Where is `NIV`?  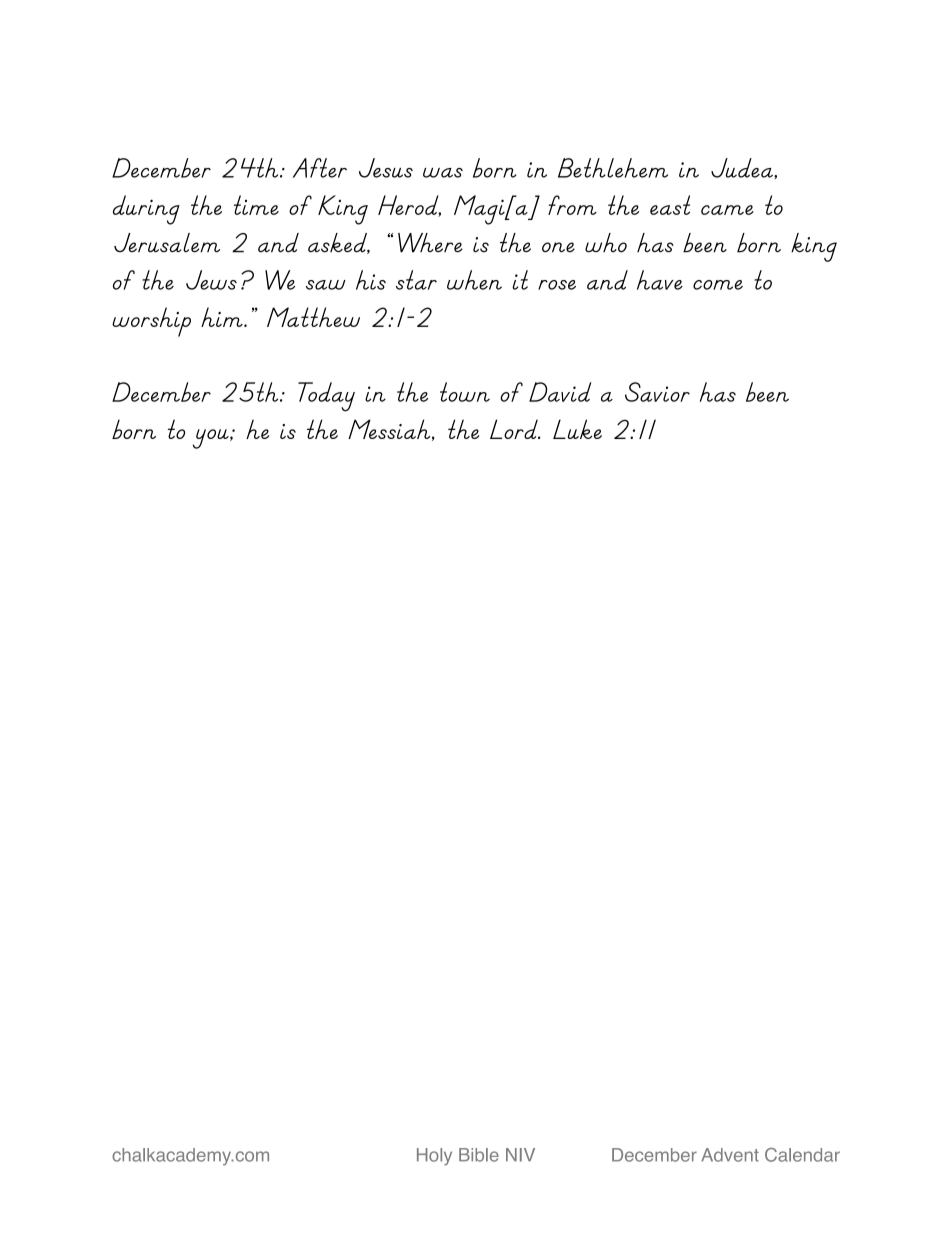
NIV is located at coordinates (520, 1155).
